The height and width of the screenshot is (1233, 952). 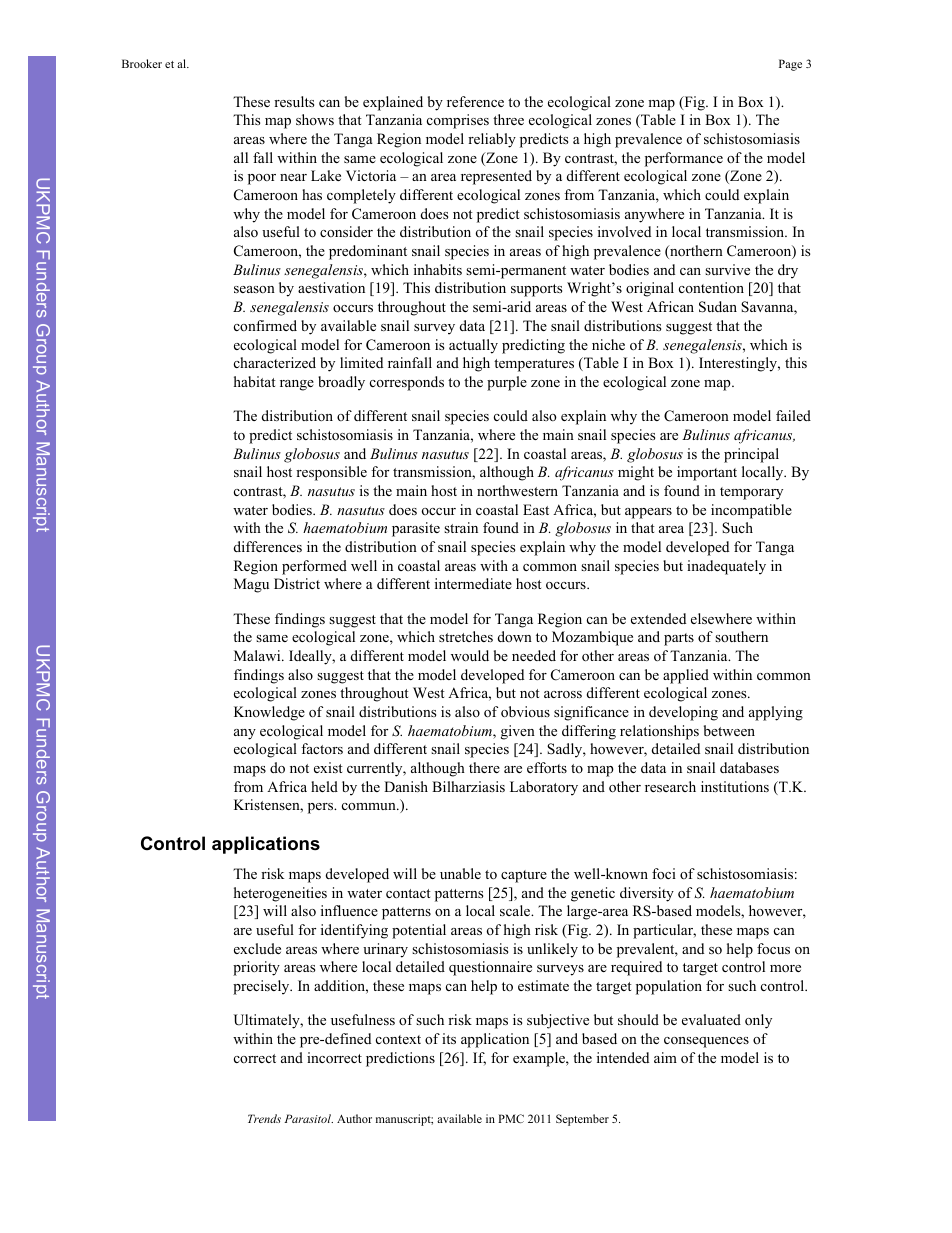 I want to click on inadequately, so click(x=726, y=567).
